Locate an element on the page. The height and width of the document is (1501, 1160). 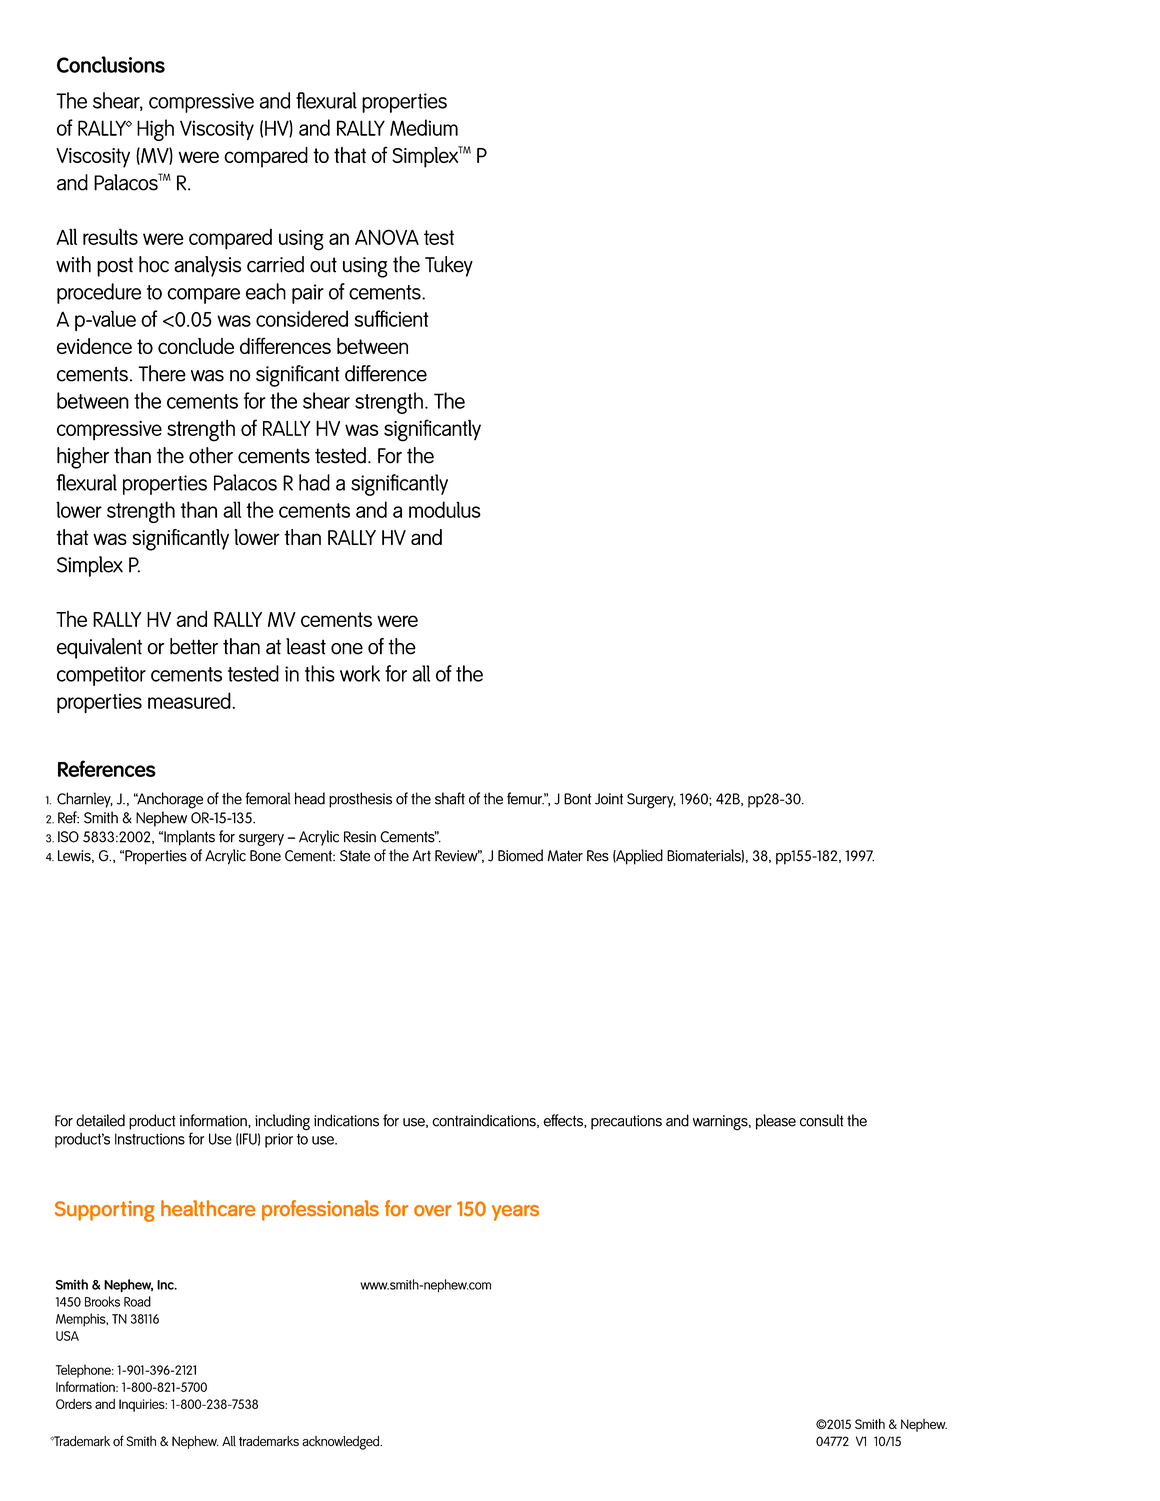
Orders is located at coordinates (74, 1404).
